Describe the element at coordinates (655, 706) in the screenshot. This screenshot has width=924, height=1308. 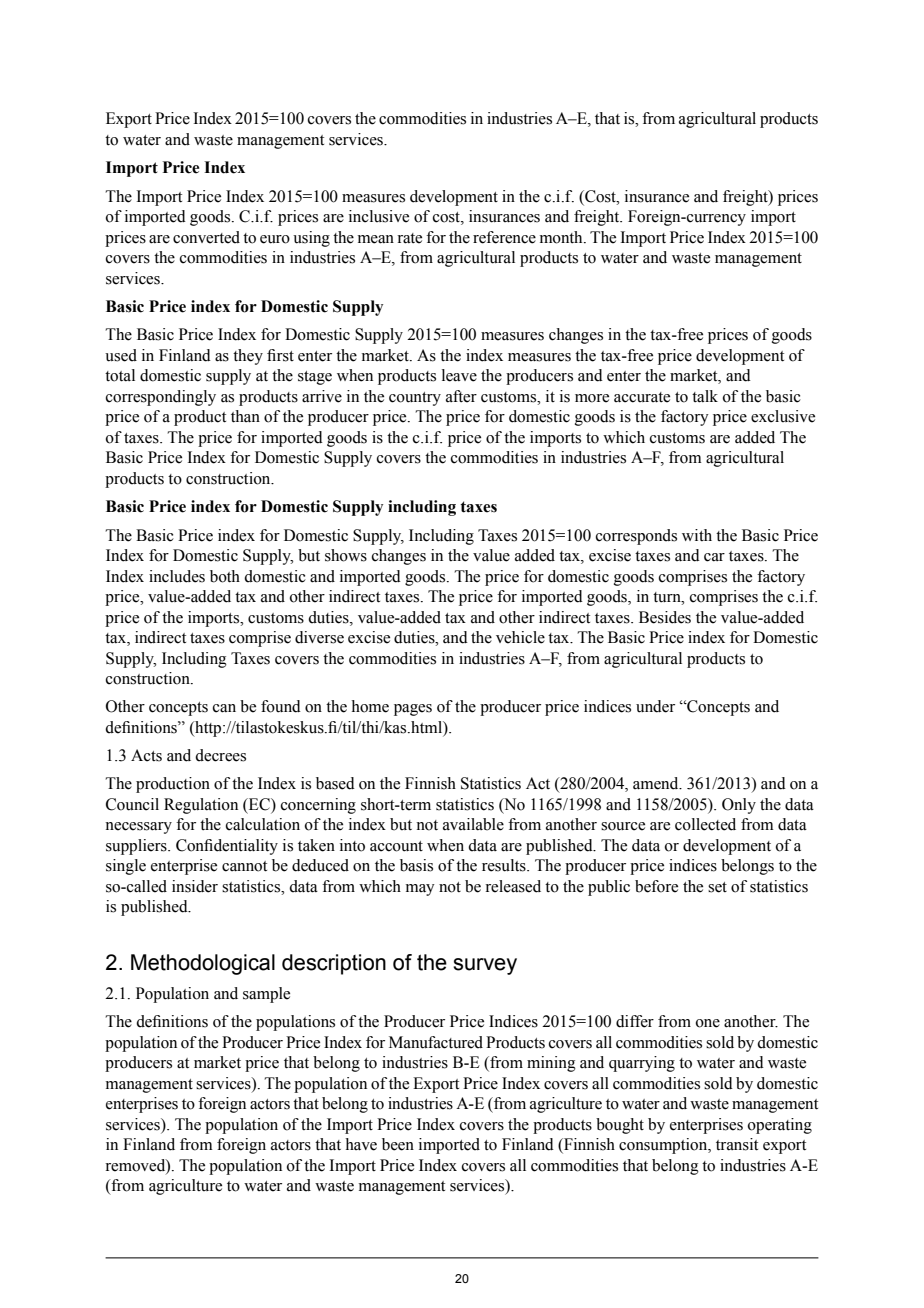
I see `under` at that location.
